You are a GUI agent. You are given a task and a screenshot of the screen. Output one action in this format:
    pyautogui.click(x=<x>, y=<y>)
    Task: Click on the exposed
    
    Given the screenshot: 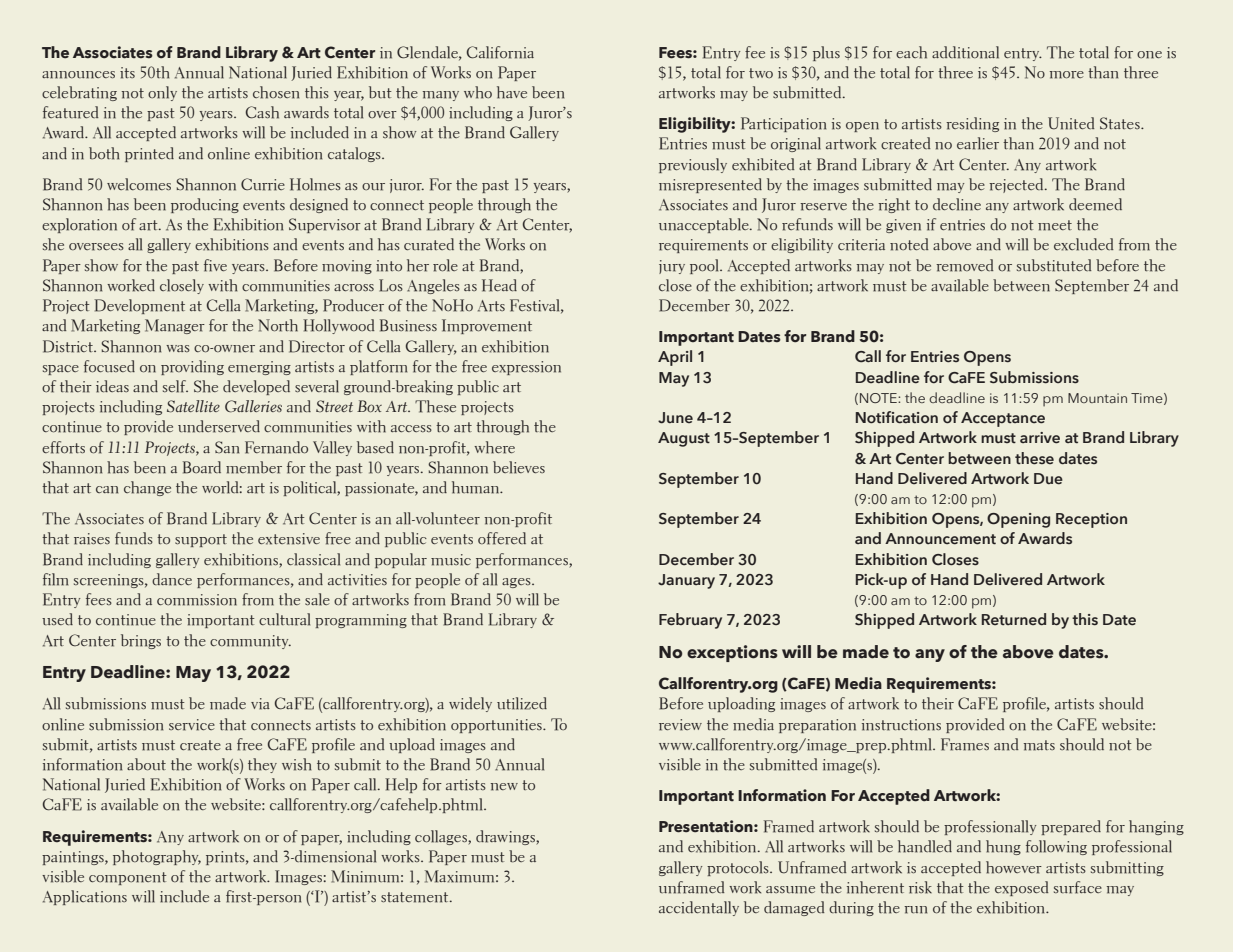 What is the action you would take?
    pyautogui.click(x=1022, y=888)
